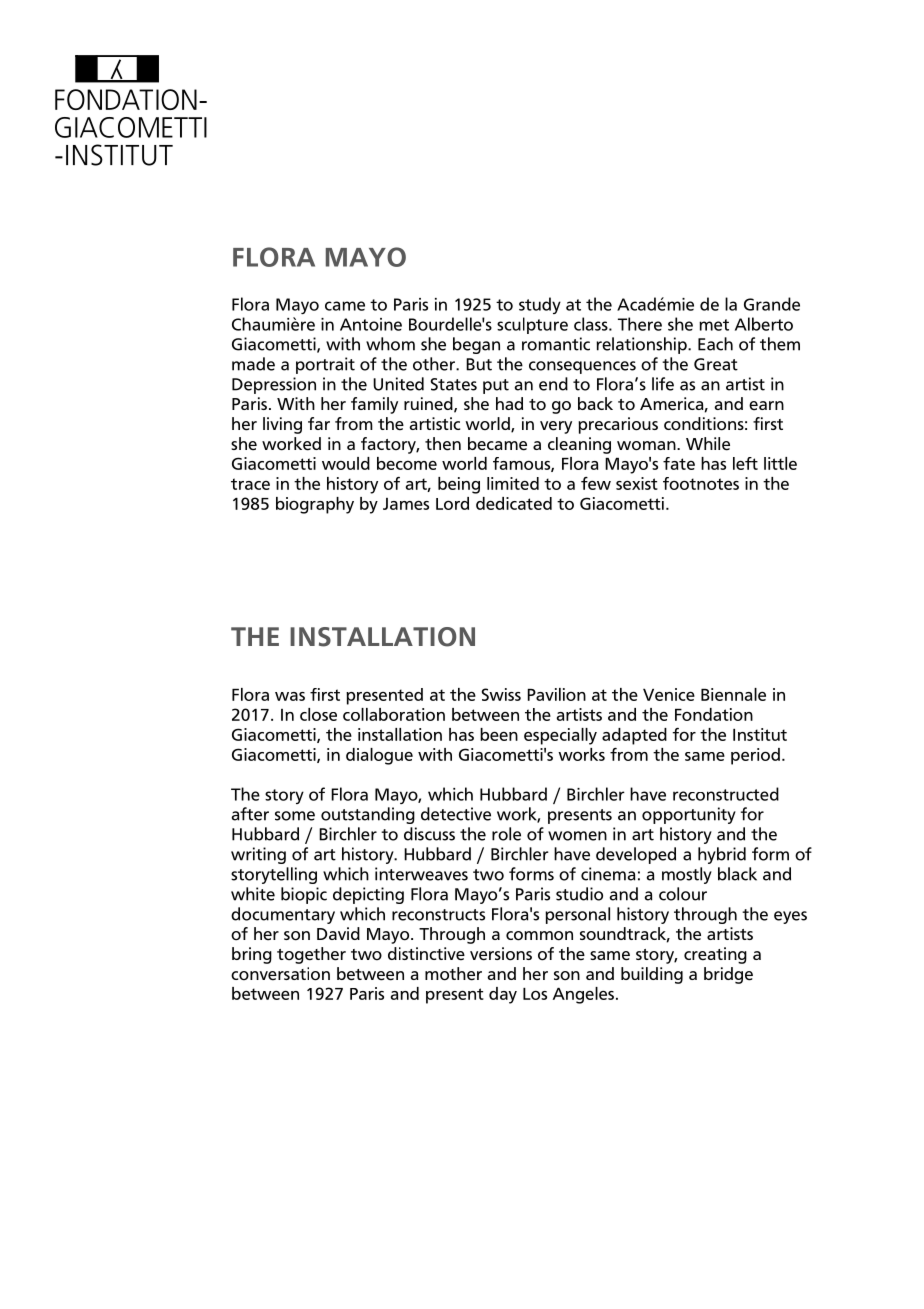 This screenshot has height=1309, width=924. What do you see at coordinates (715, 344) in the screenshot?
I see `Each` at bounding box center [715, 344].
